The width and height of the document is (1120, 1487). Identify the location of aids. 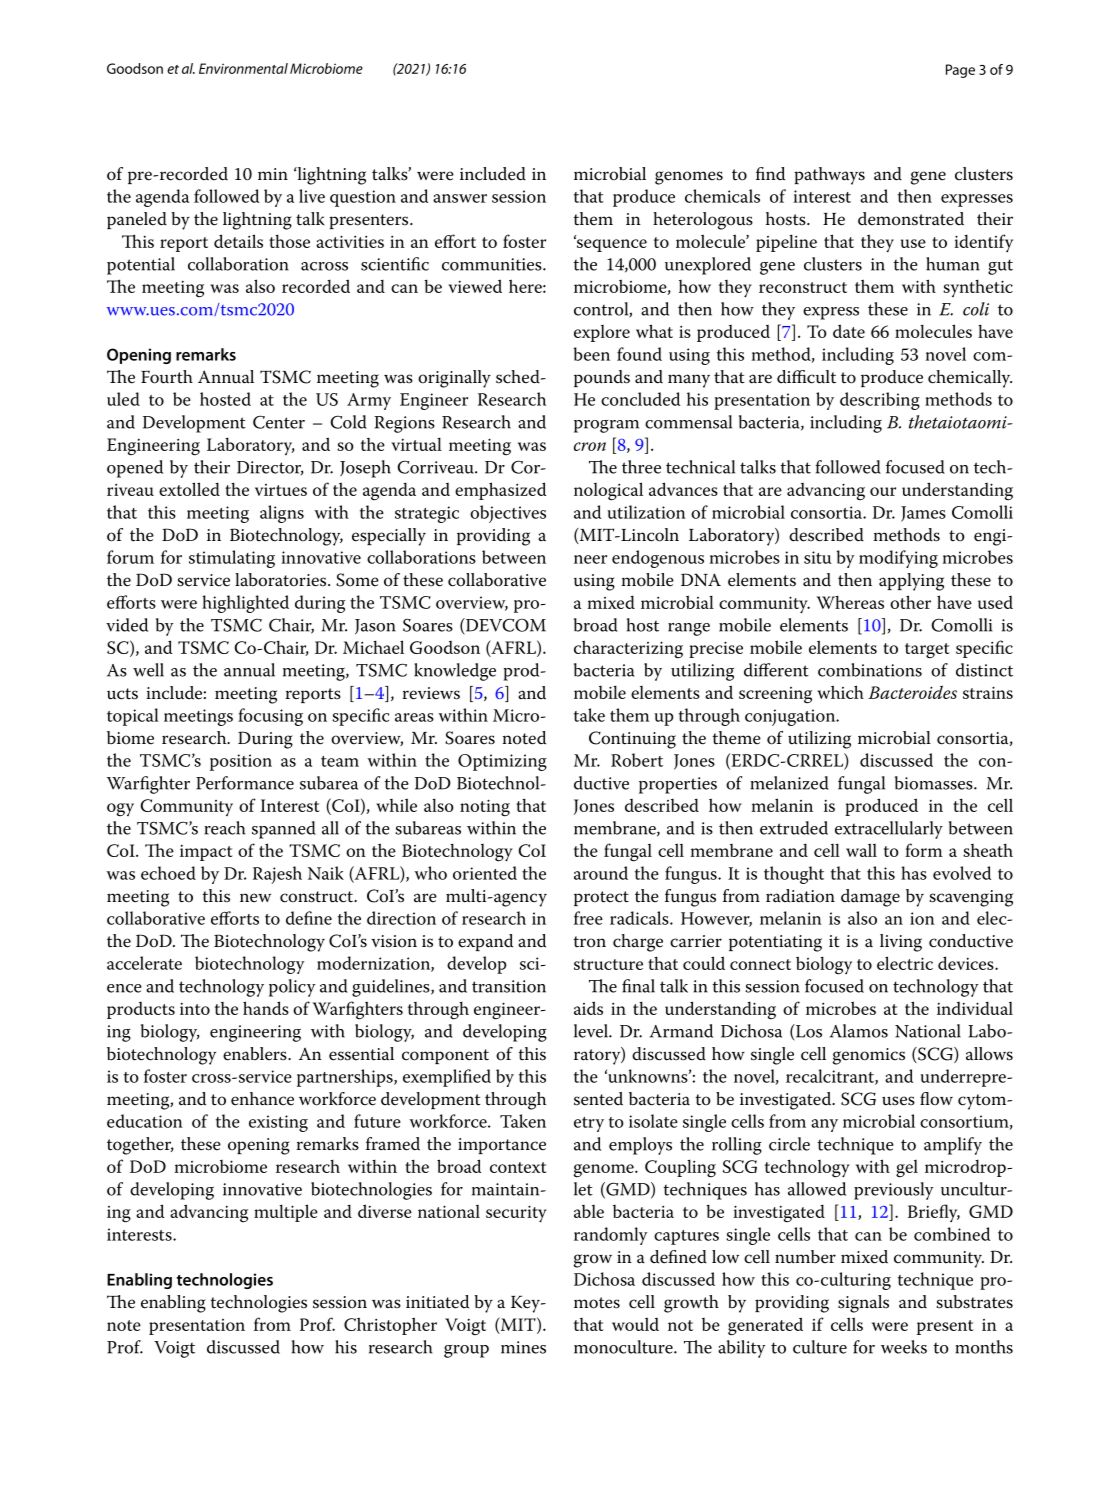
(588, 1008).
